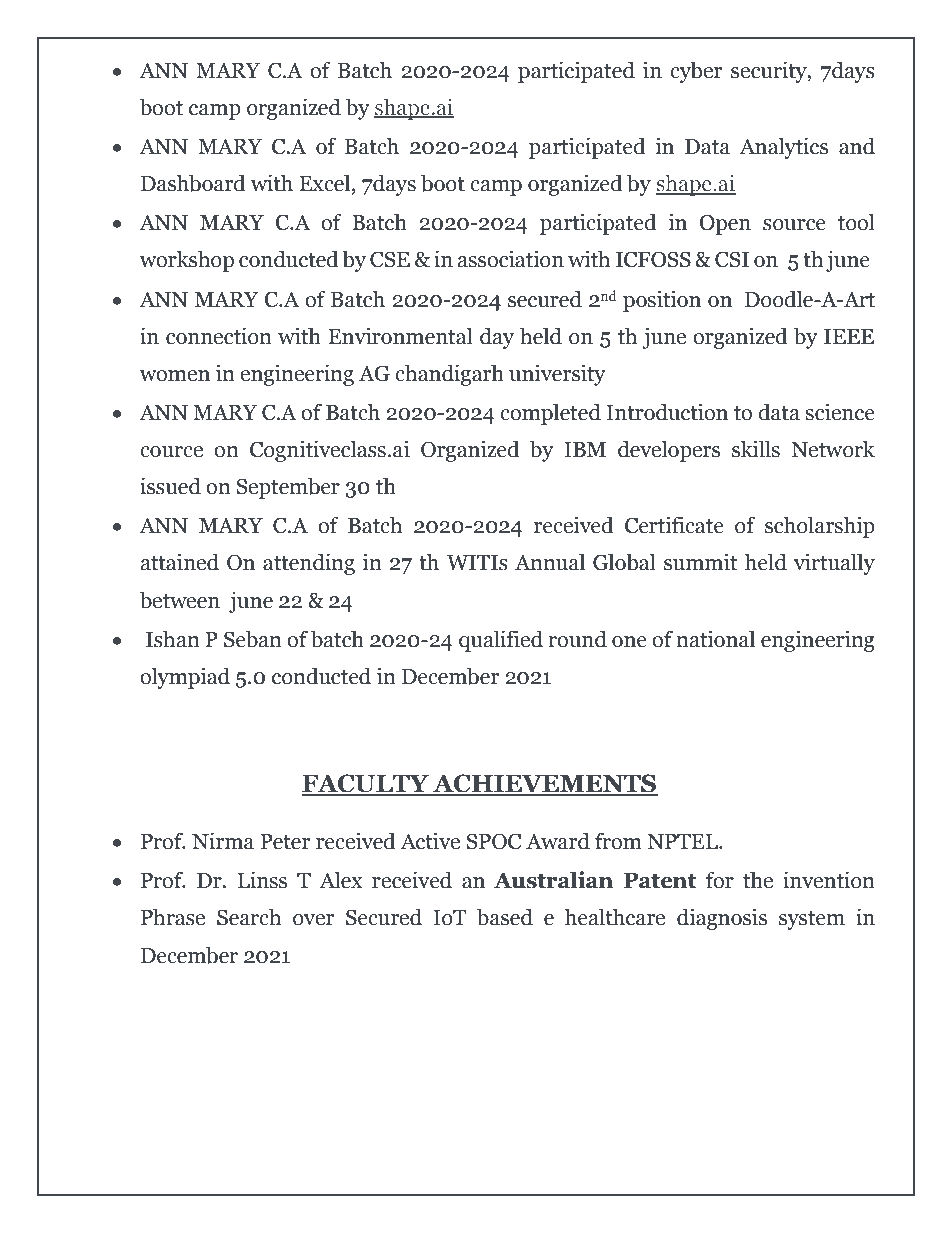 The image size is (952, 1233). Describe the element at coordinates (820, 527) in the image. I see `scholarship` at that location.
